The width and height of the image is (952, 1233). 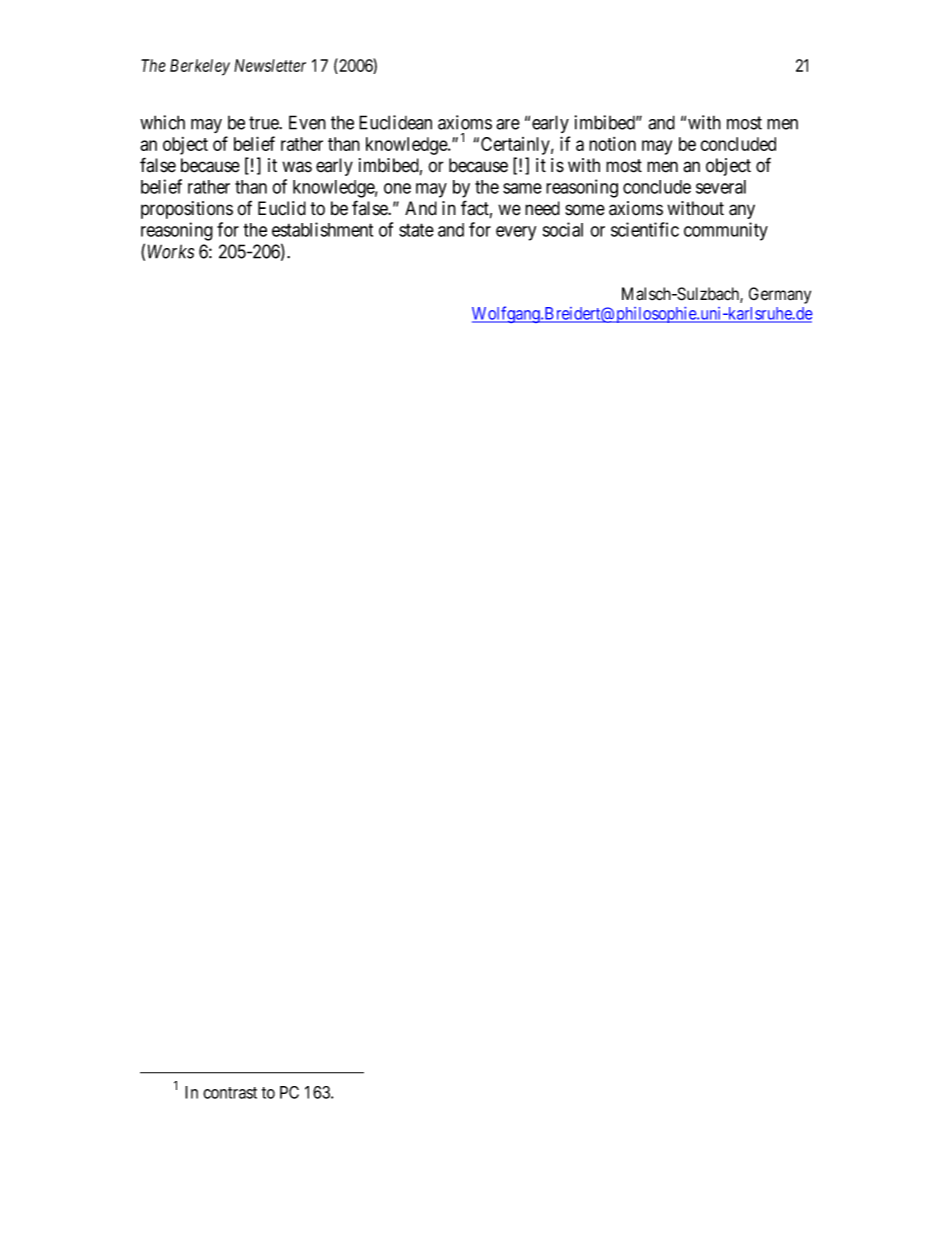 What do you see at coordinates (187, 210) in the image?
I see `propositions` at bounding box center [187, 210].
